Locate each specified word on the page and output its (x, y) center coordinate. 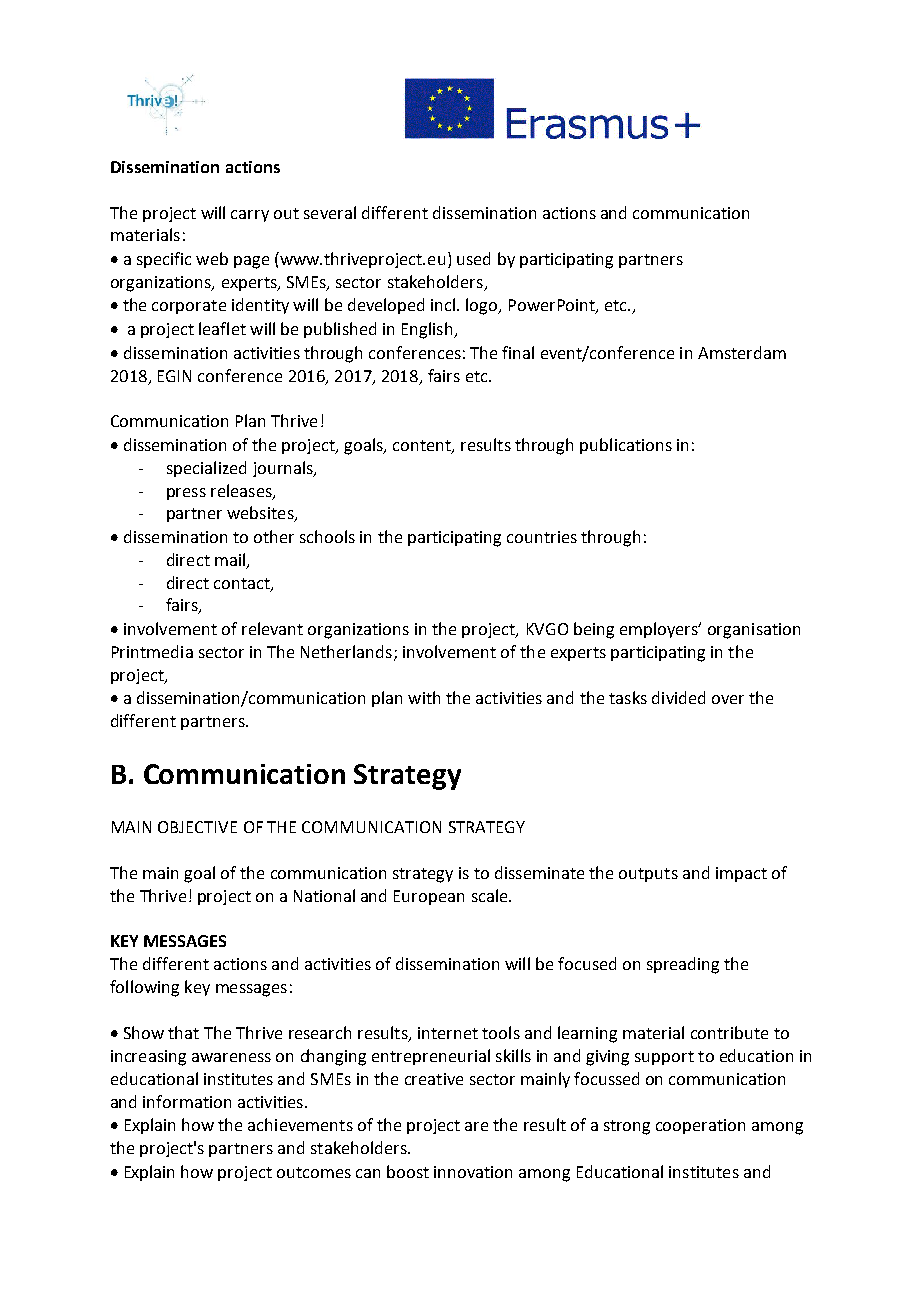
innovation (473, 1172)
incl (444, 304)
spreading (683, 965)
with (424, 697)
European (429, 897)
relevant (272, 628)
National (324, 895)
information (187, 1101)
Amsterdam (742, 352)
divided (678, 697)
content (423, 447)
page (251, 262)
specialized (206, 469)
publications (626, 446)
